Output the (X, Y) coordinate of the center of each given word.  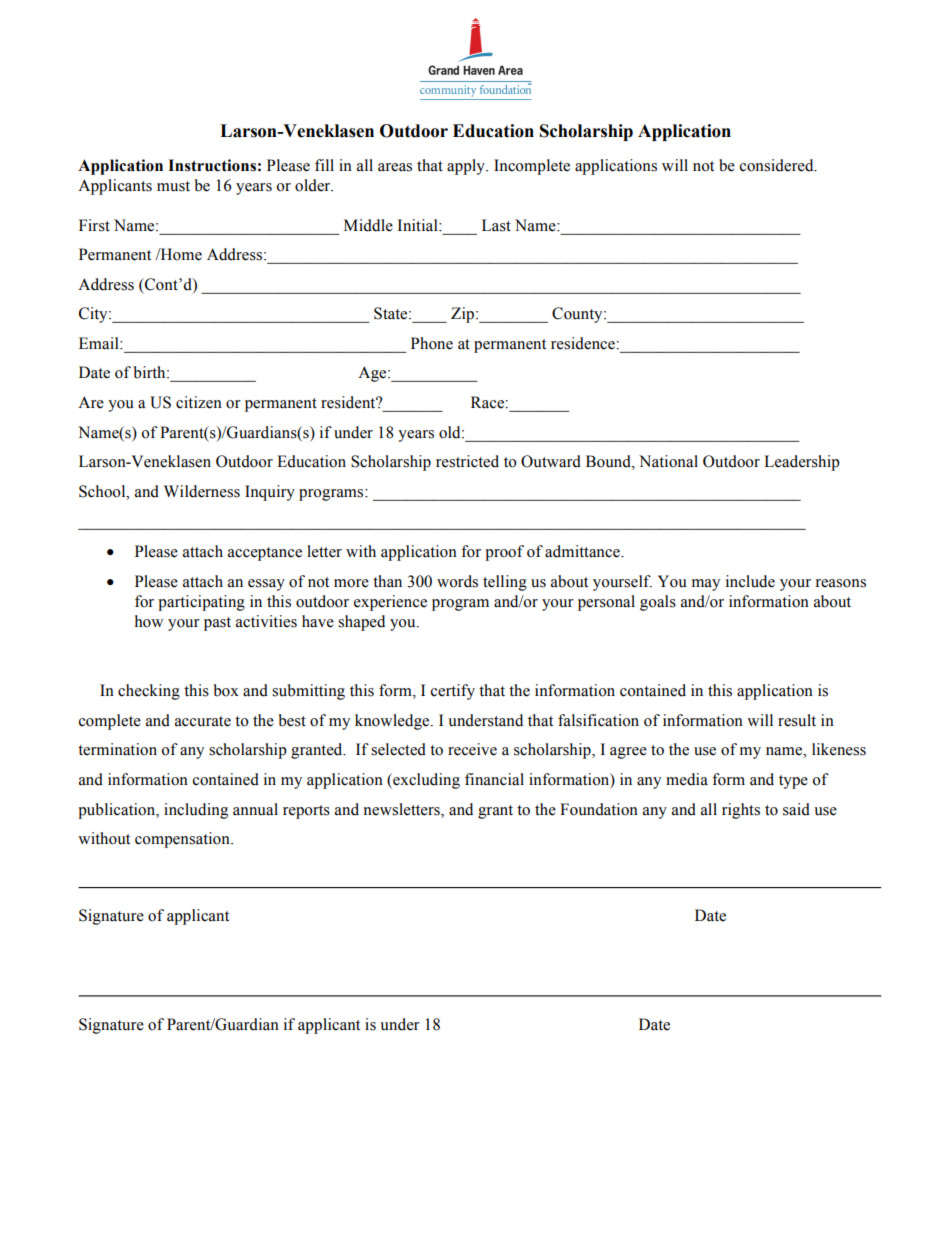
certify (453, 692)
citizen (199, 402)
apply (467, 167)
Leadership (802, 463)
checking (149, 692)
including (196, 811)
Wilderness (202, 491)
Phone (432, 343)
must (173, 186)
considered (778, 165)
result (797, 720)
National (668, 461)
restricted (467, 461)
